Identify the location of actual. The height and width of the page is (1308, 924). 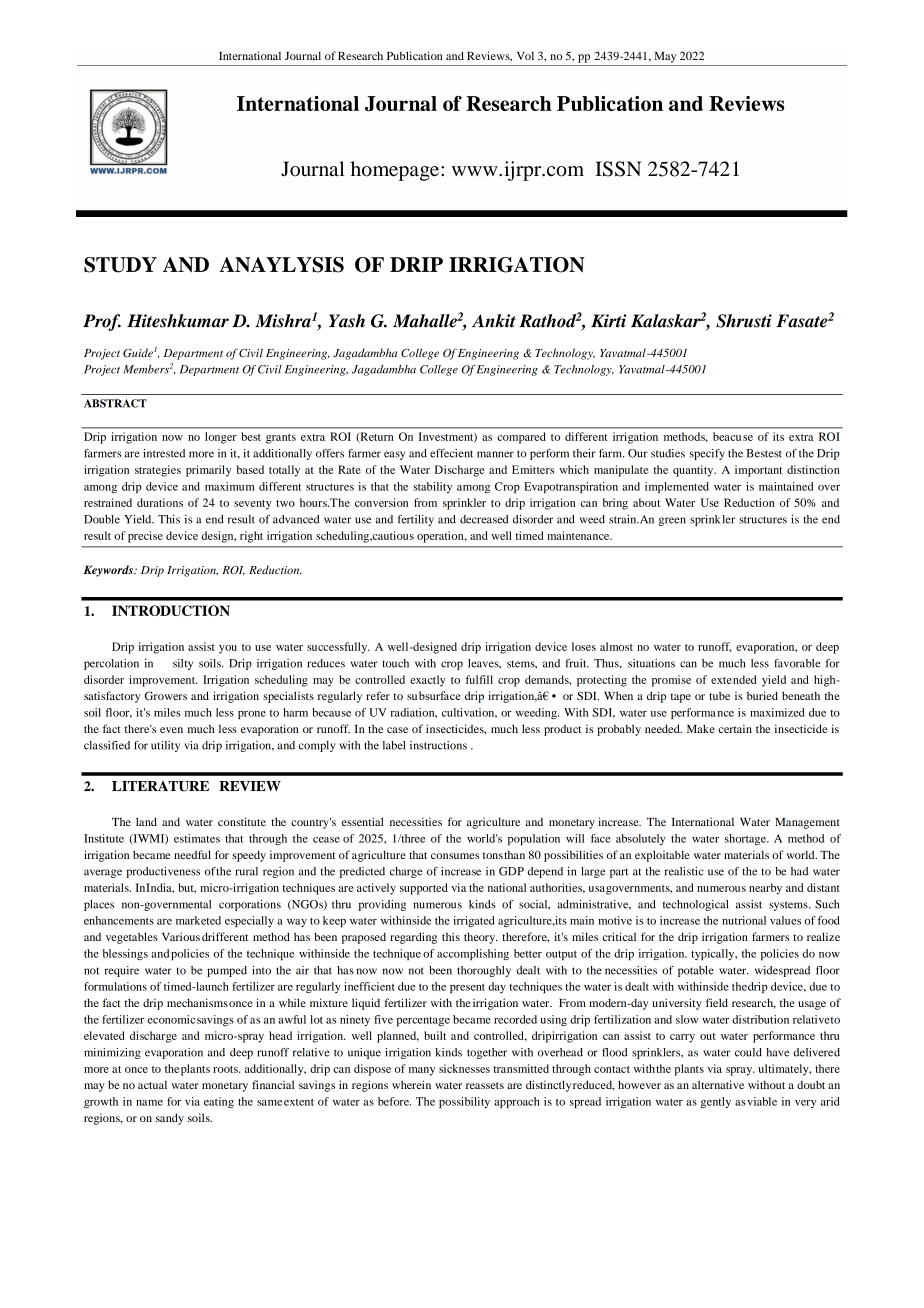
(152, 1085).
